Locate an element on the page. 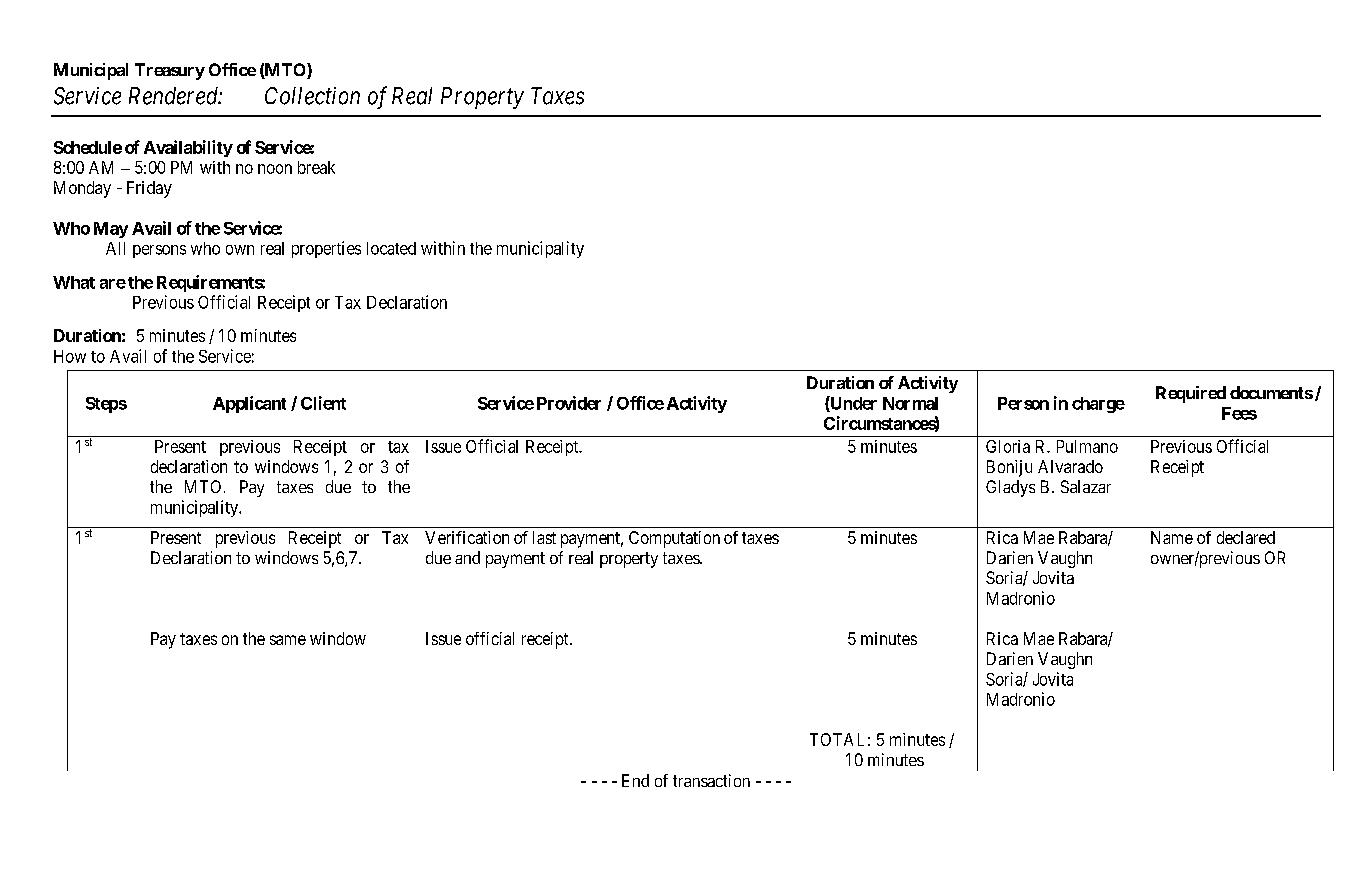  Computation is located at coordinates (674, 539).
